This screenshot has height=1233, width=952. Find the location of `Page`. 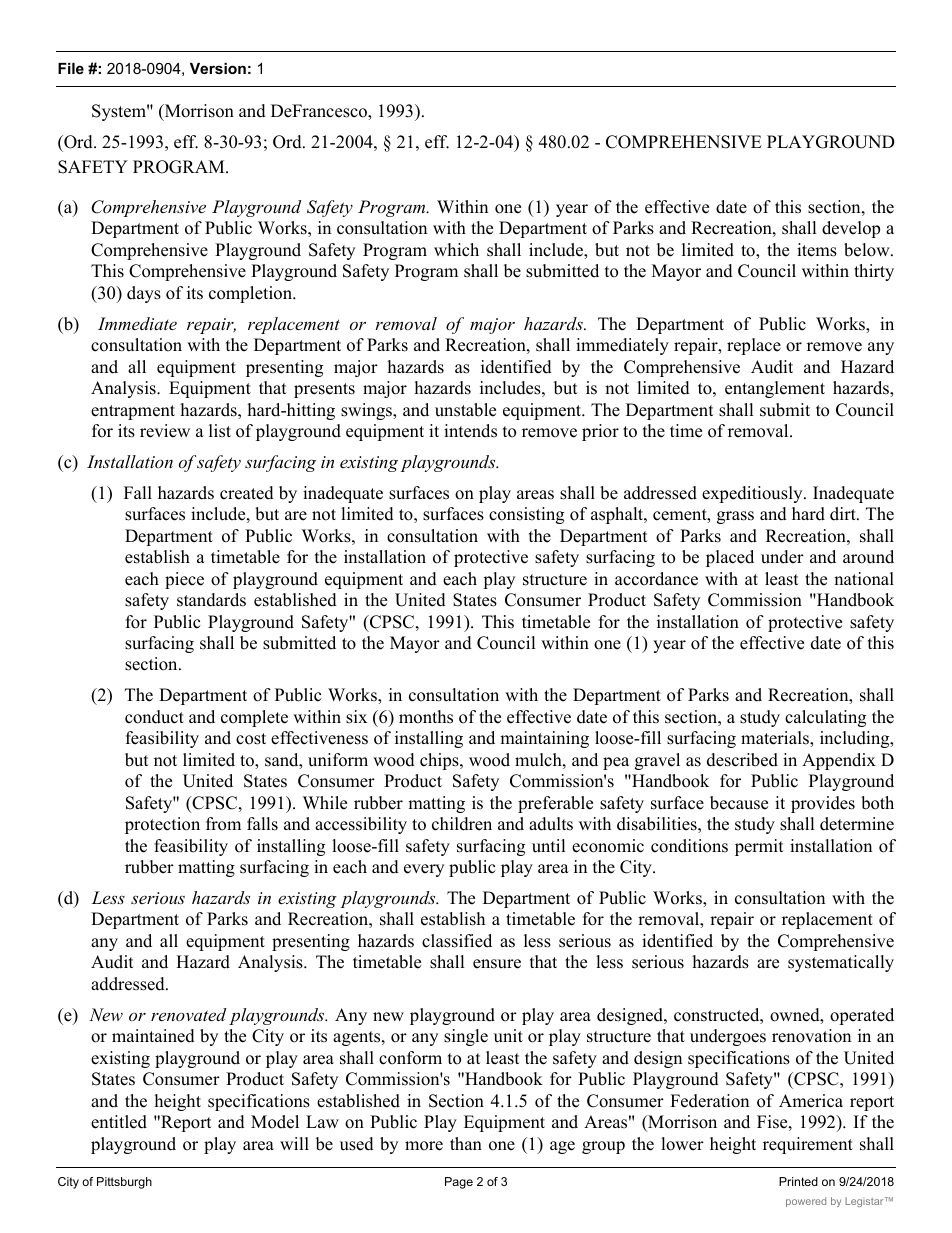

Page is located at coordinates (459, 1183).
